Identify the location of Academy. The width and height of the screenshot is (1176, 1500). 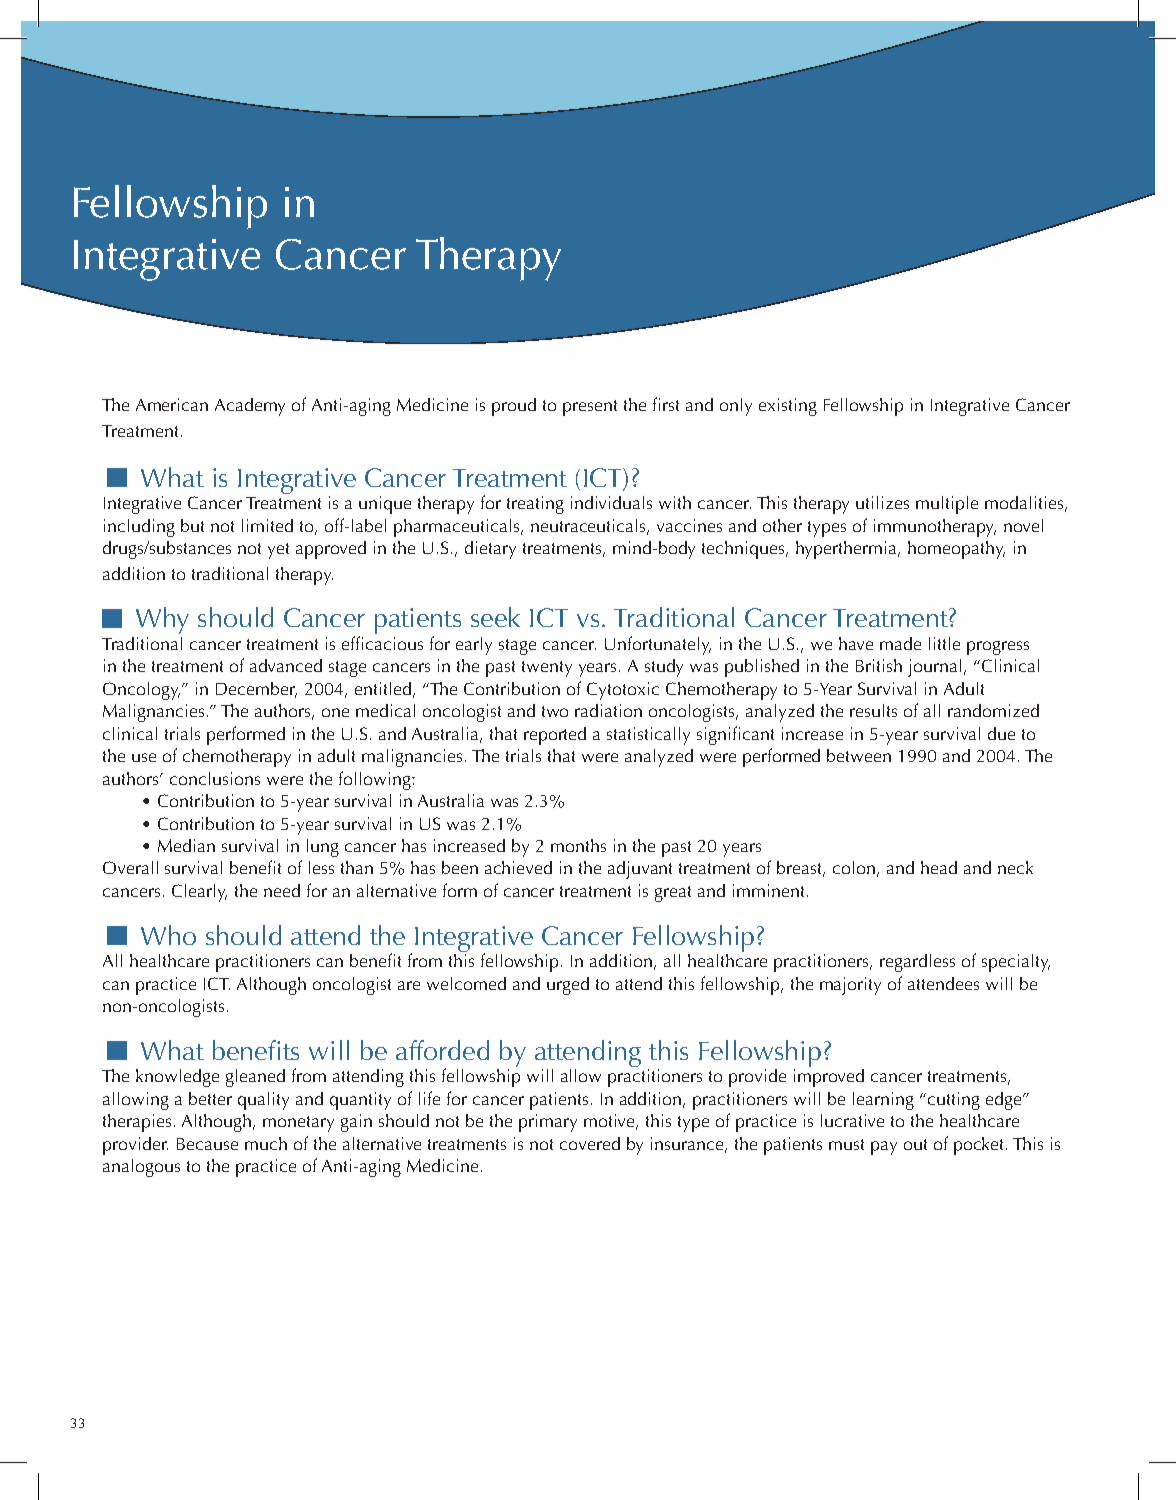
(250, 407).
